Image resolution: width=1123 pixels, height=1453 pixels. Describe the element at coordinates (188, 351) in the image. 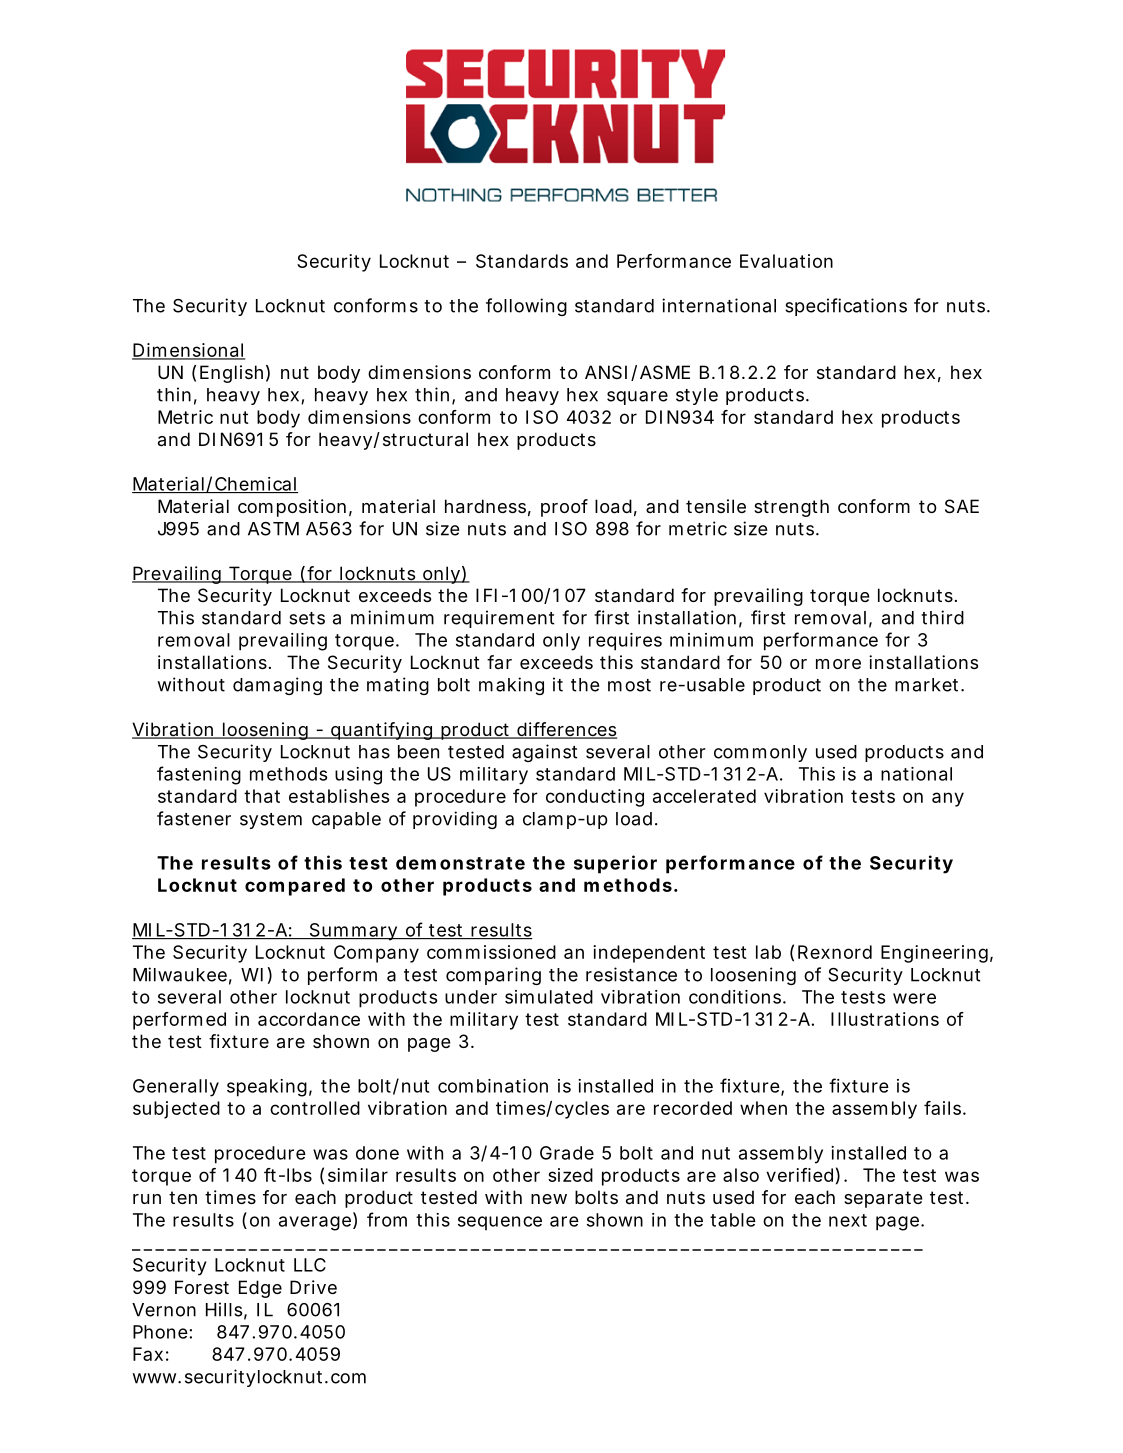

I see `Dimensional` at that location.
